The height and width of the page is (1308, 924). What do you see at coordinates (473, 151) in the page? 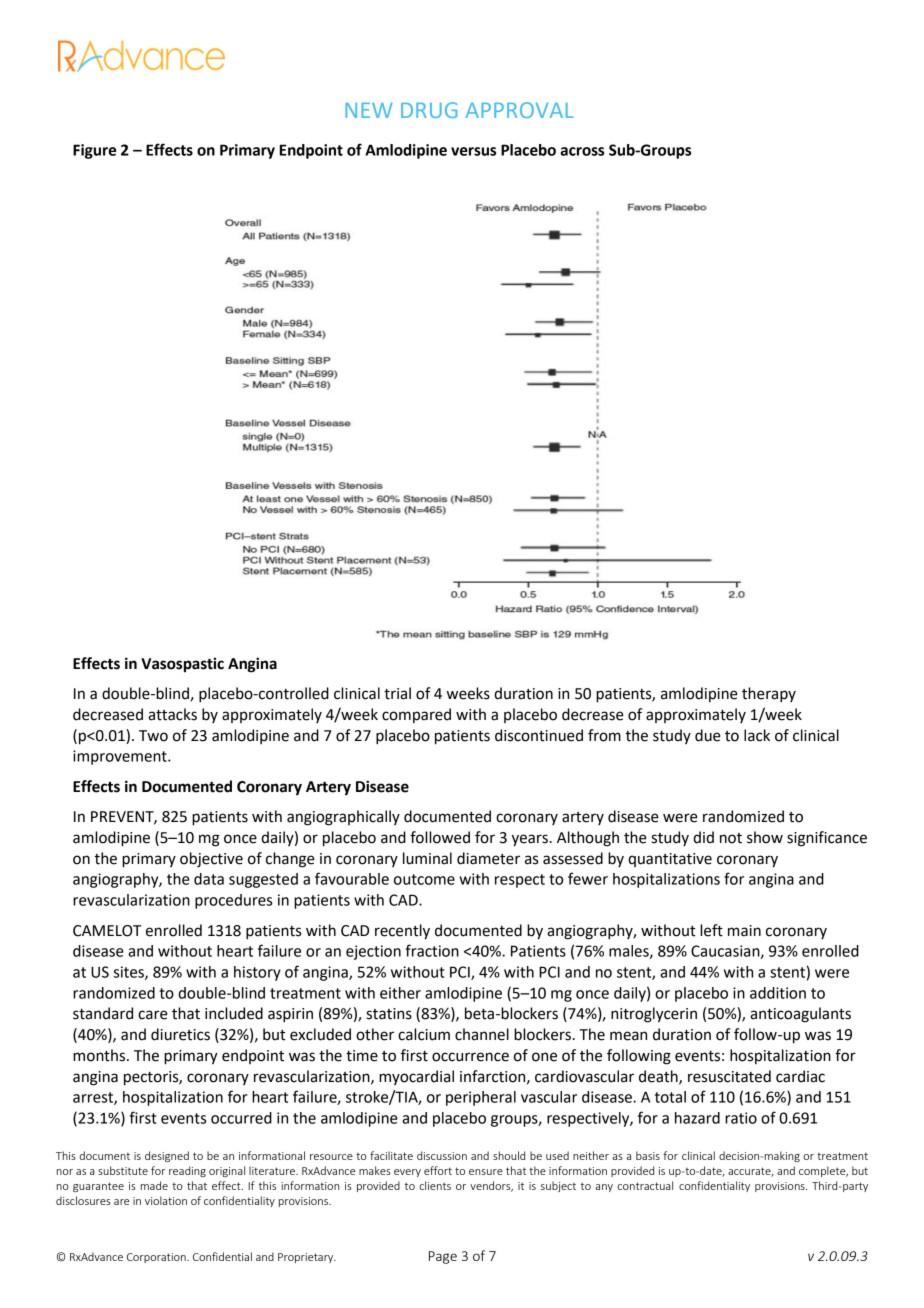
I see `versus` at bounding box center [473, 151].
